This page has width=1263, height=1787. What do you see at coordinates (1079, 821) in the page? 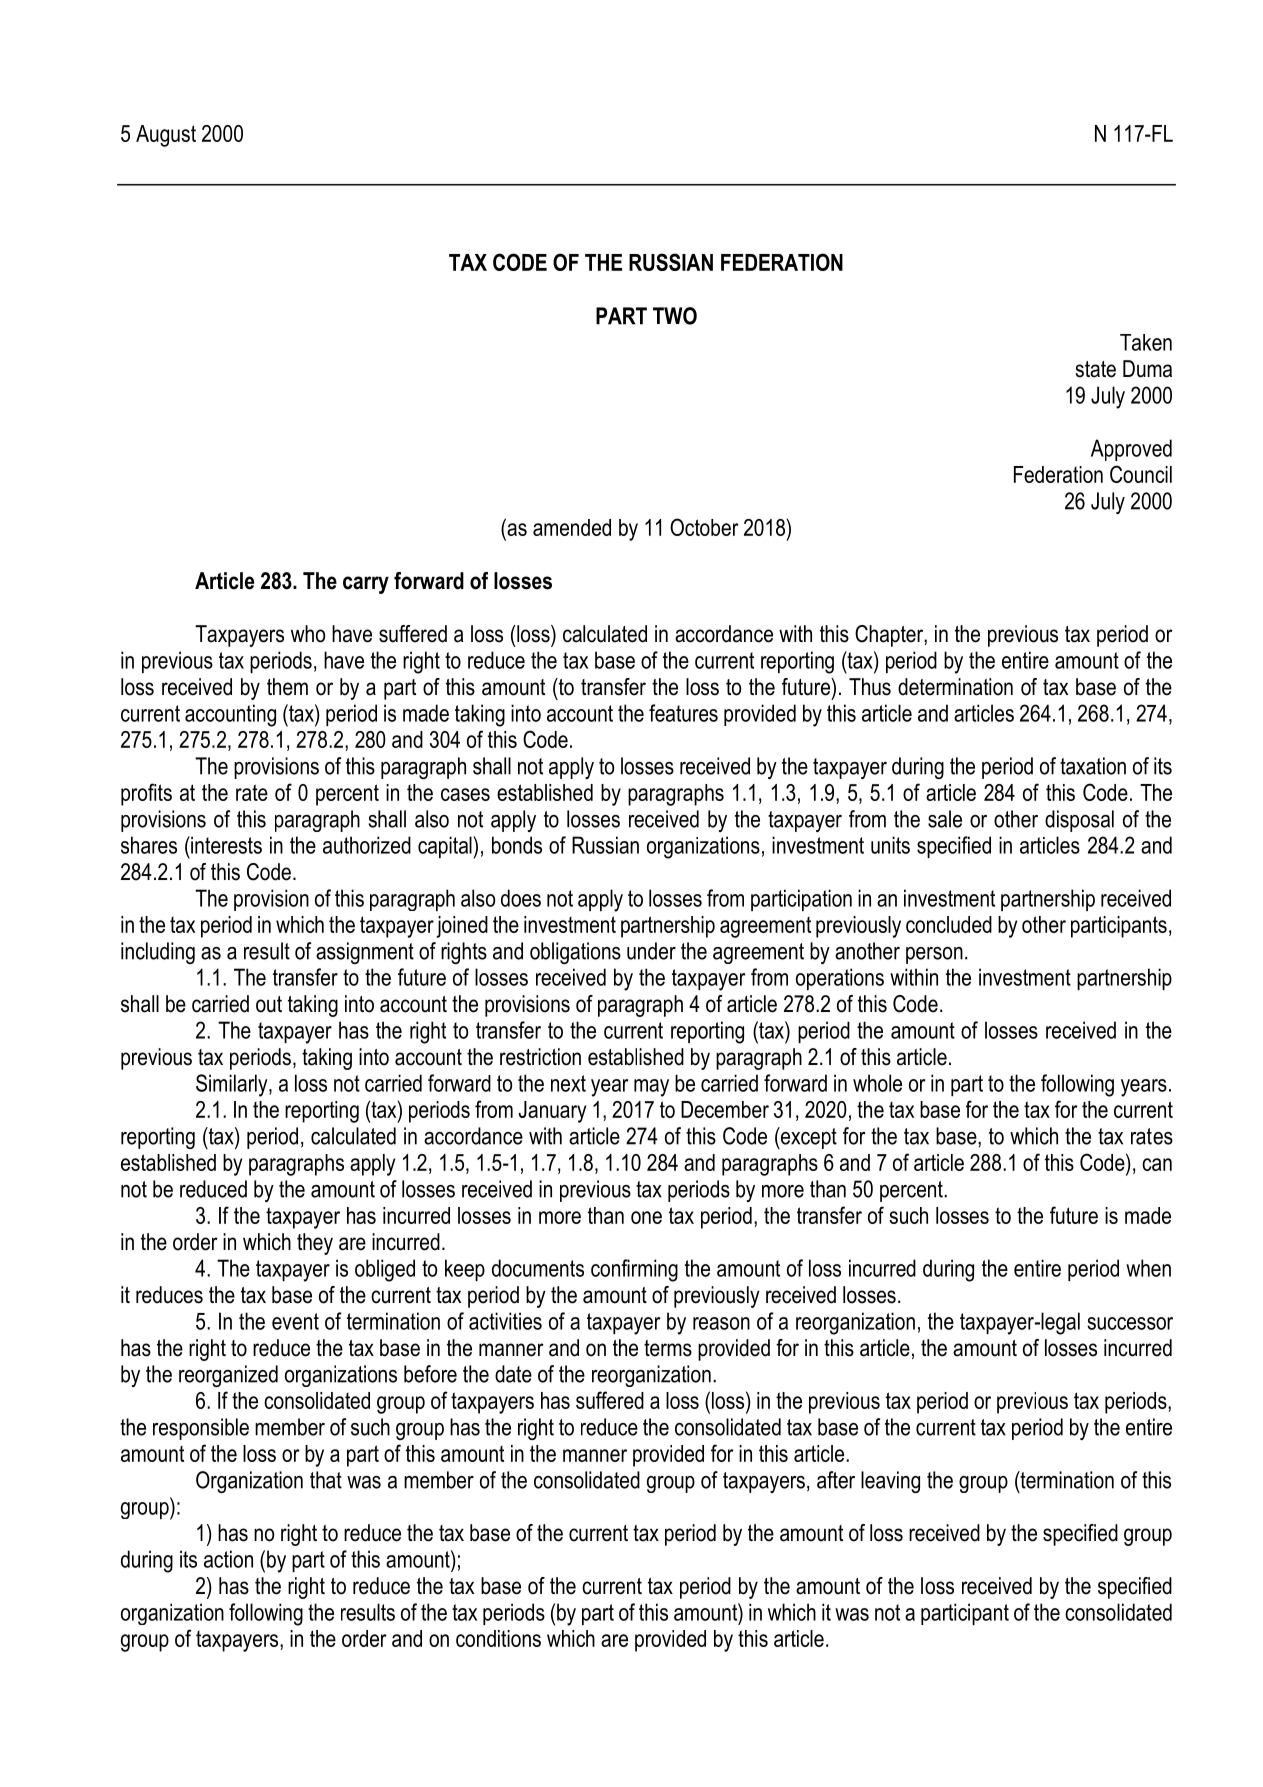
I see `disposal` at bounding box center [1079, 821].
